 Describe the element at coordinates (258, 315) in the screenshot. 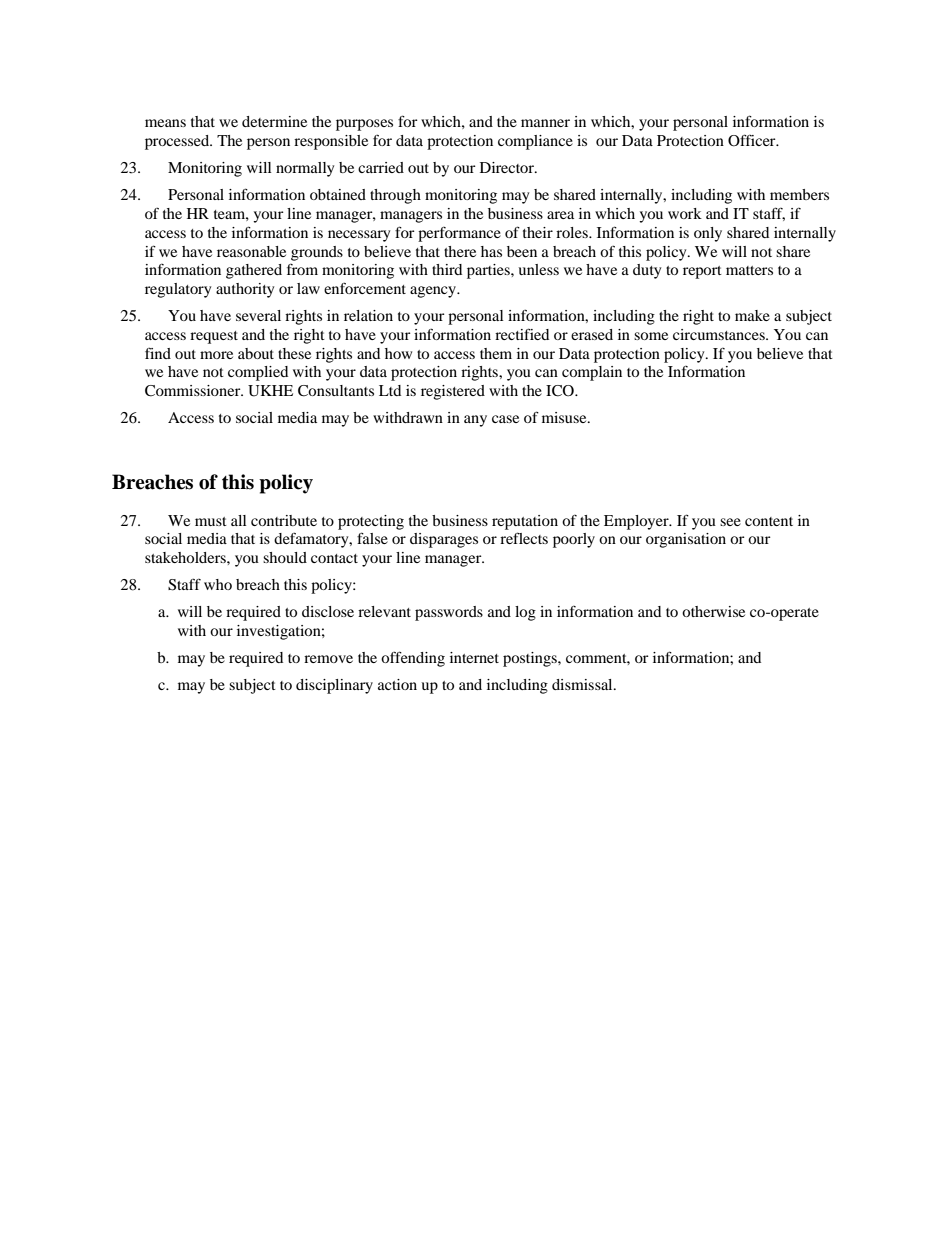

I see `several` at that location.
